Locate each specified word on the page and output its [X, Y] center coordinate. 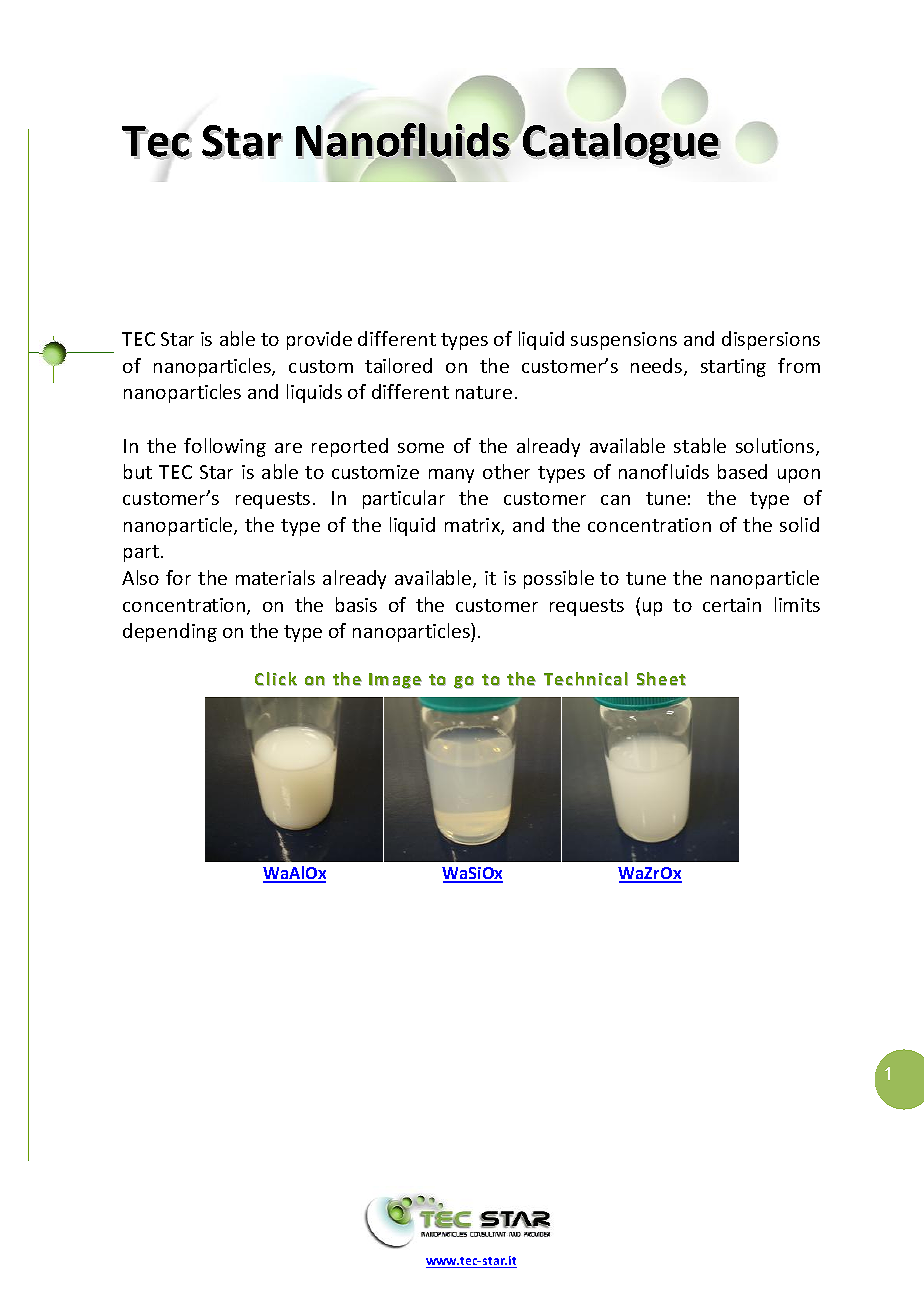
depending [170, 632]
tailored [398, 365]
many [451, 476]
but [138, 471]
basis [356, 604]
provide [319, 340]
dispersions [771, 340]
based [742, 471]
